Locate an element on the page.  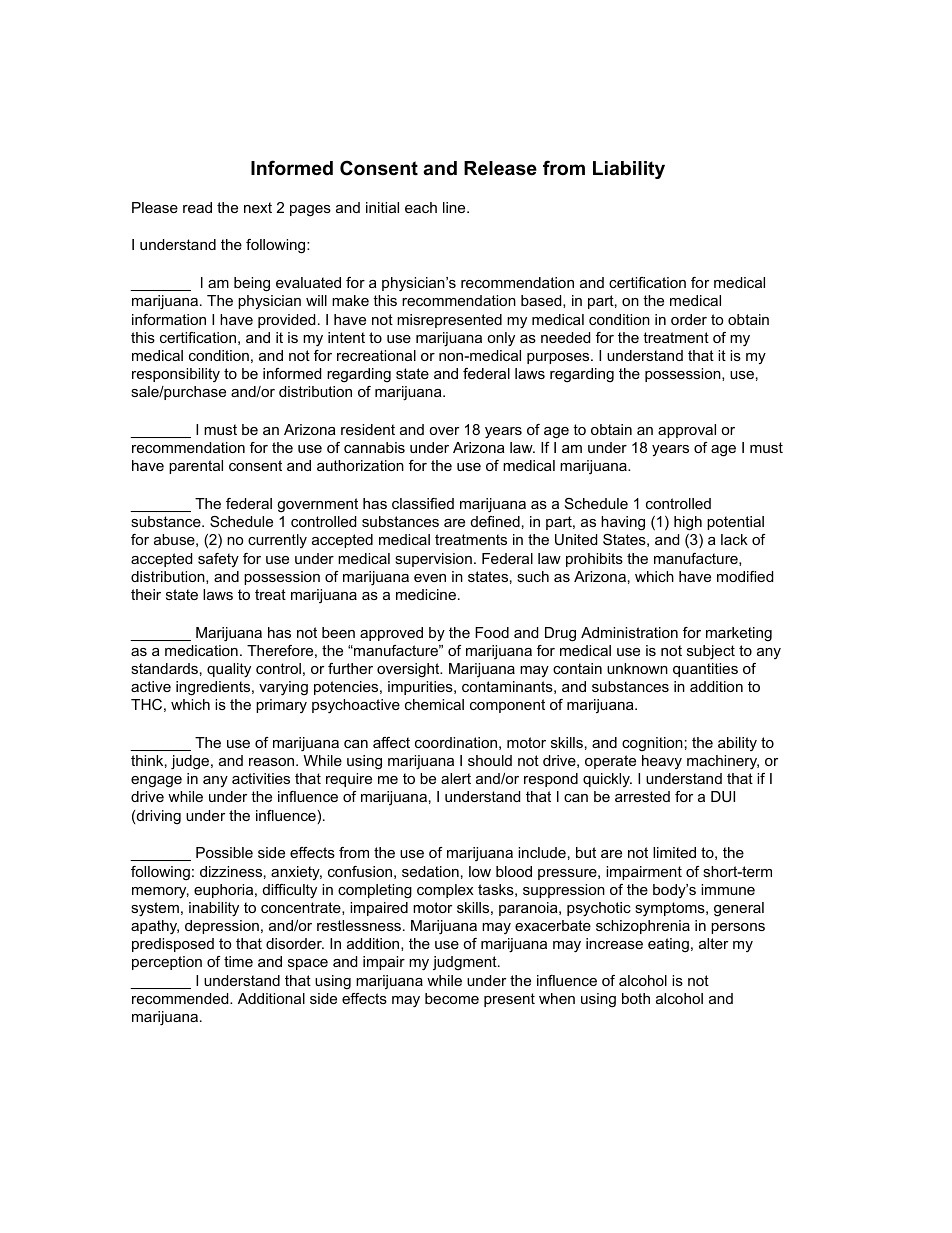
time is located at coordinates (238, 961).
